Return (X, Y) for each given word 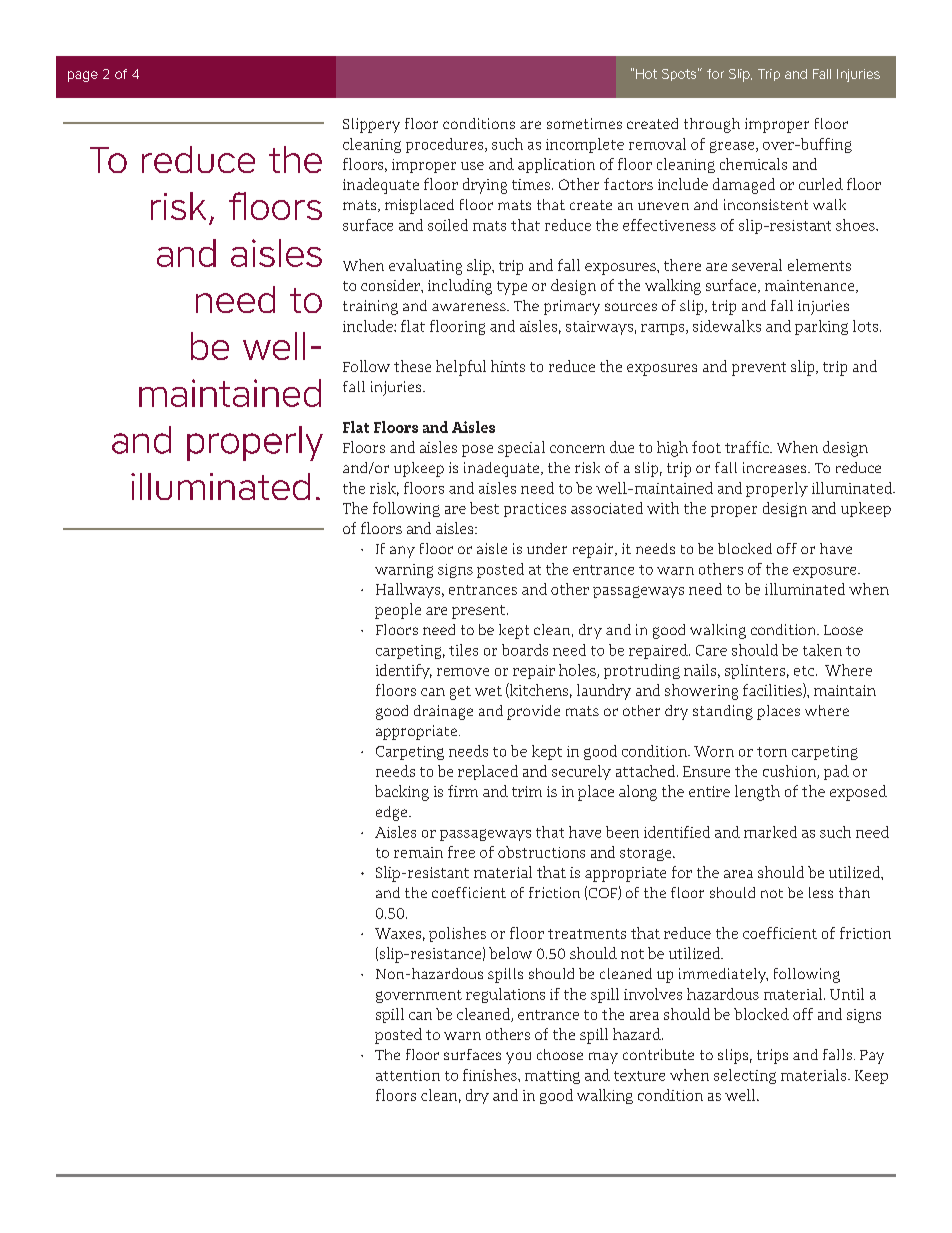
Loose (843, 630)
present (480, 612)
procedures (446, 145)
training (370, 307)
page (83, 76)
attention (408, 1075)
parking (821, 327)
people (398, 611)
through (712, 125)
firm (463, 791)
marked (770, 832)
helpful (461, 368)
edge (393, 813)
